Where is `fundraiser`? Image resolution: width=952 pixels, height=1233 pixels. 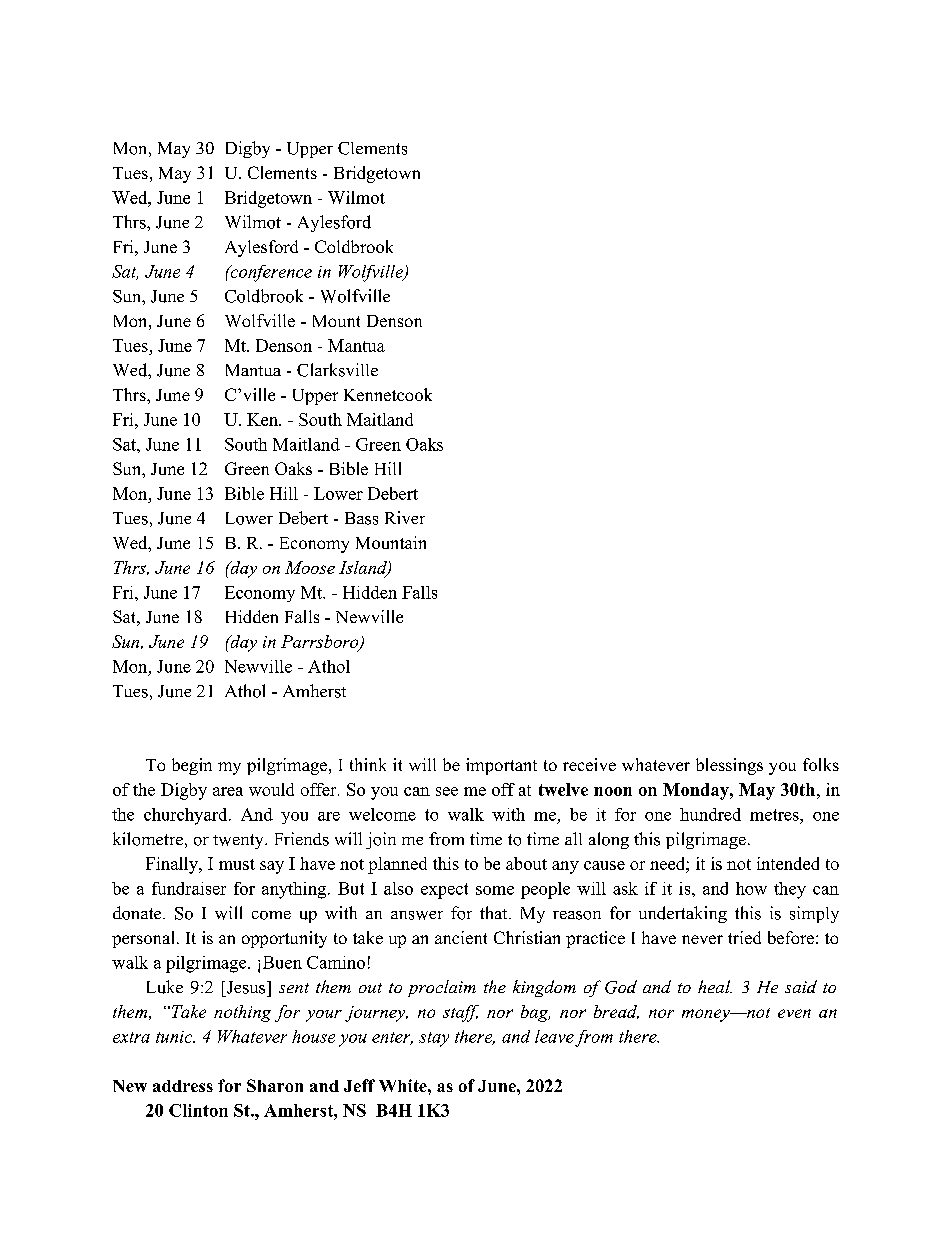 fundraiser is located at coordinates (189, 888).
